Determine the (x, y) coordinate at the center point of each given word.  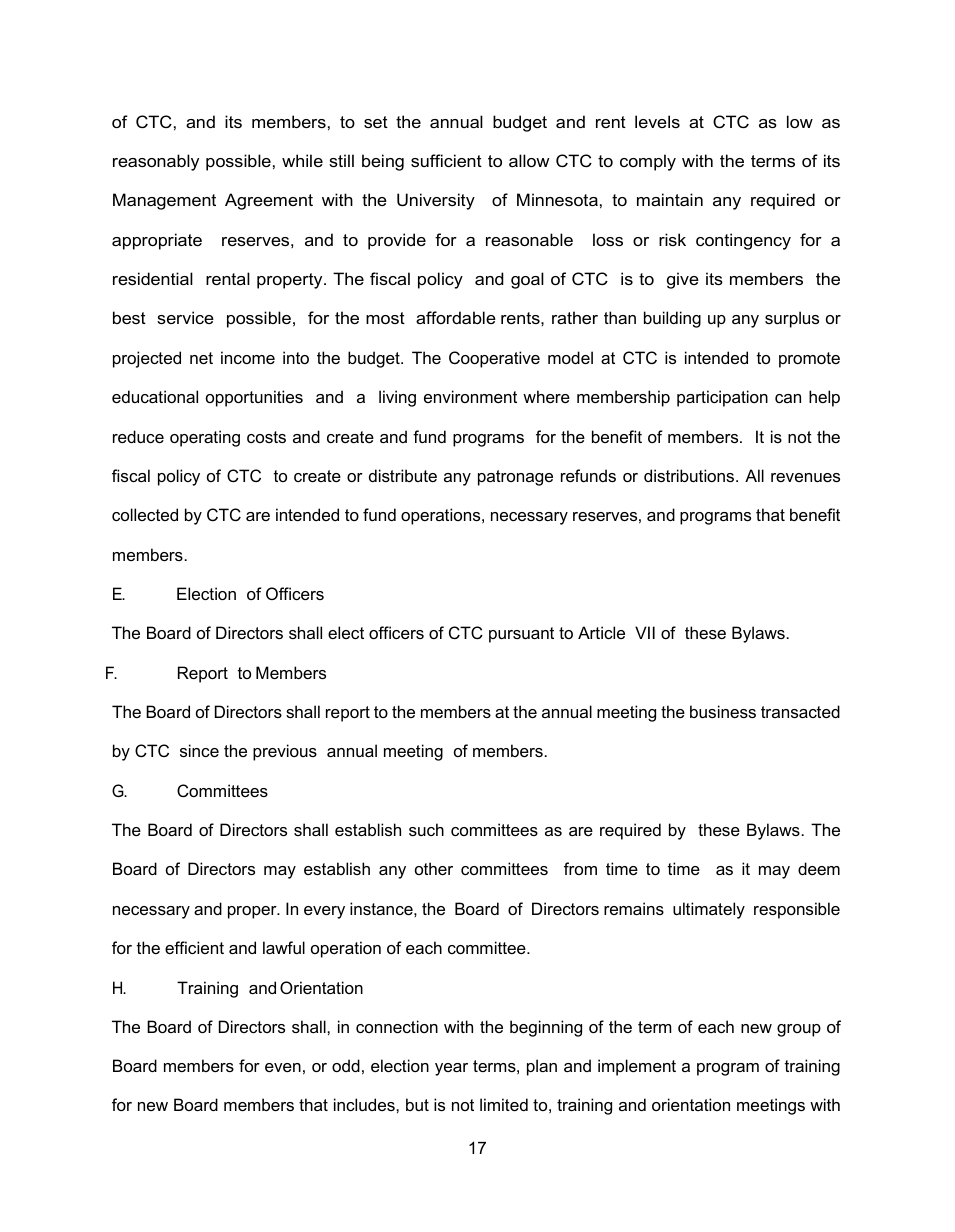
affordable (456, 317)
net (201, 358)
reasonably (156, 162)
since (199, 750)
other (434, 868)
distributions (690, 475)
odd (346, 1065)
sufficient (446, 160)
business (723, 711)
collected (145, 514)
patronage (515, 478)
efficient (194, 947)
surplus (792, 319)
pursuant (521, 635)
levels (657, 121)
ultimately (709, 910)
